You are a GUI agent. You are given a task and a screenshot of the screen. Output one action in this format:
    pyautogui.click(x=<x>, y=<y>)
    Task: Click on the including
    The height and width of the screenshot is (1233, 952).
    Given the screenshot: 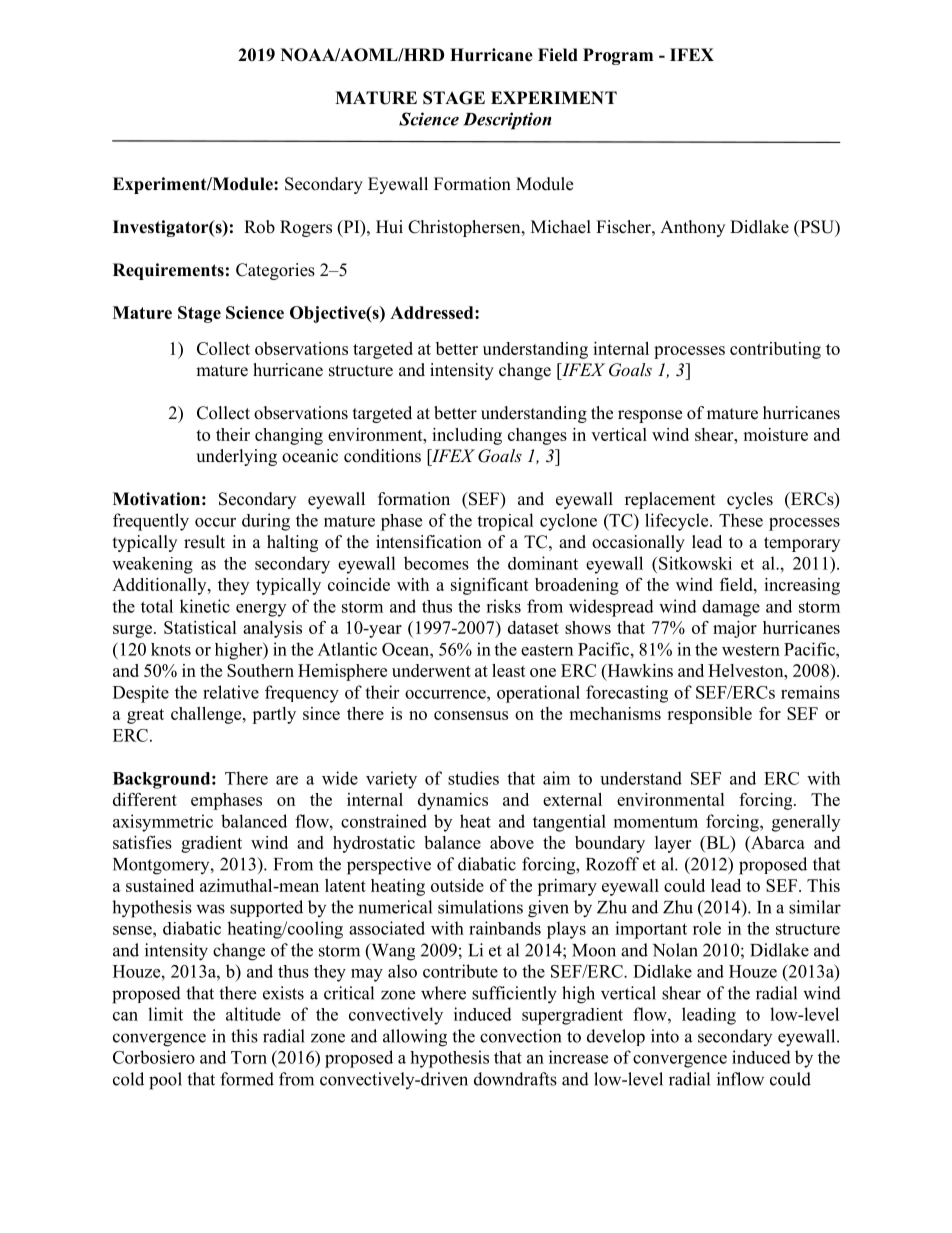 What is the action you would take?
    pyautogui.click(x=467, y=436)
